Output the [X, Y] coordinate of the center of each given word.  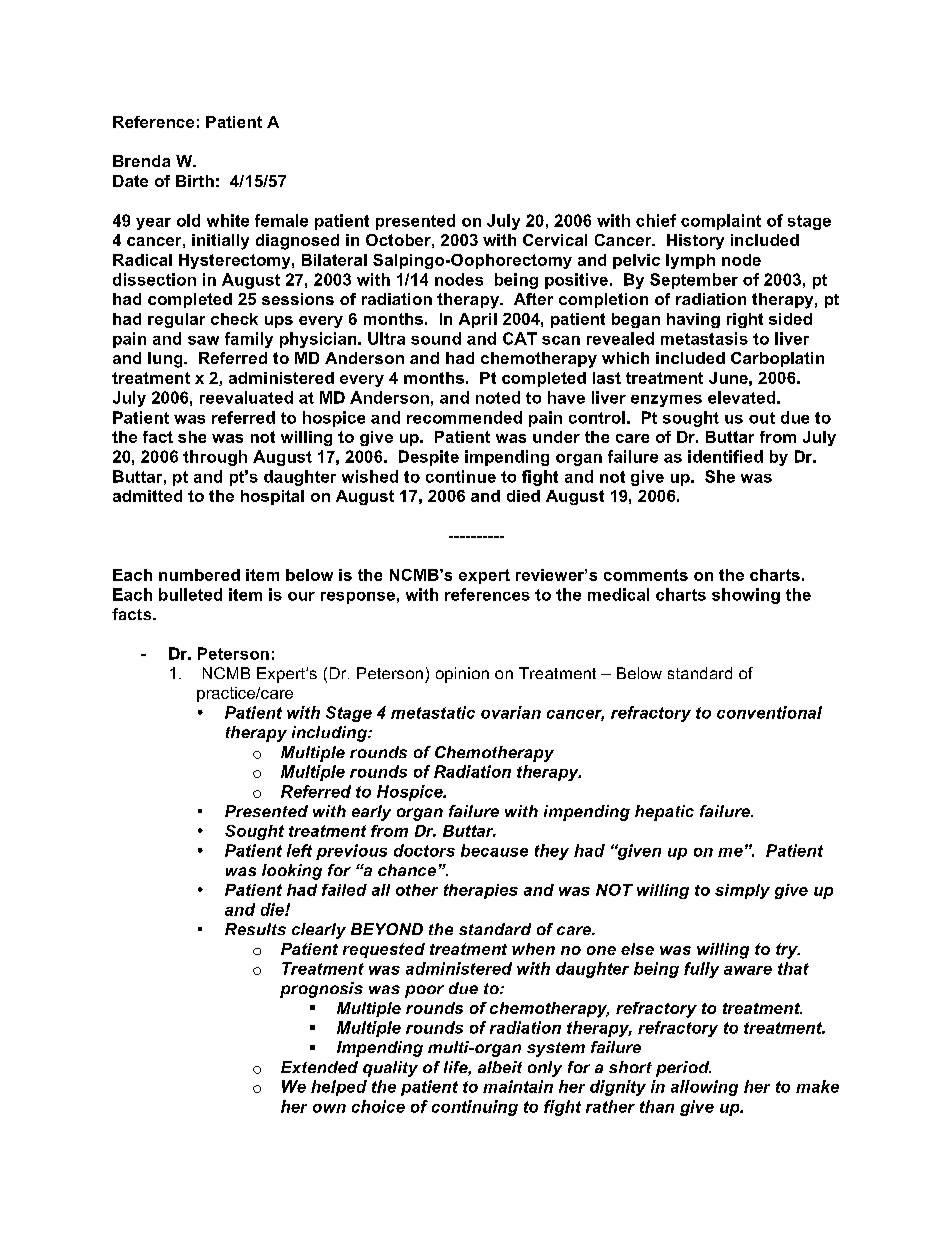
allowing [704, 1088]
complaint [721, 222]
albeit [500, 1067]
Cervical [555, 240]
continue [461, 476]
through [215, 458]
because [494, 850]
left [299, 850]
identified [725, 456]
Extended [319, 1067]
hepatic [664, 813]
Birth [195, 181]
